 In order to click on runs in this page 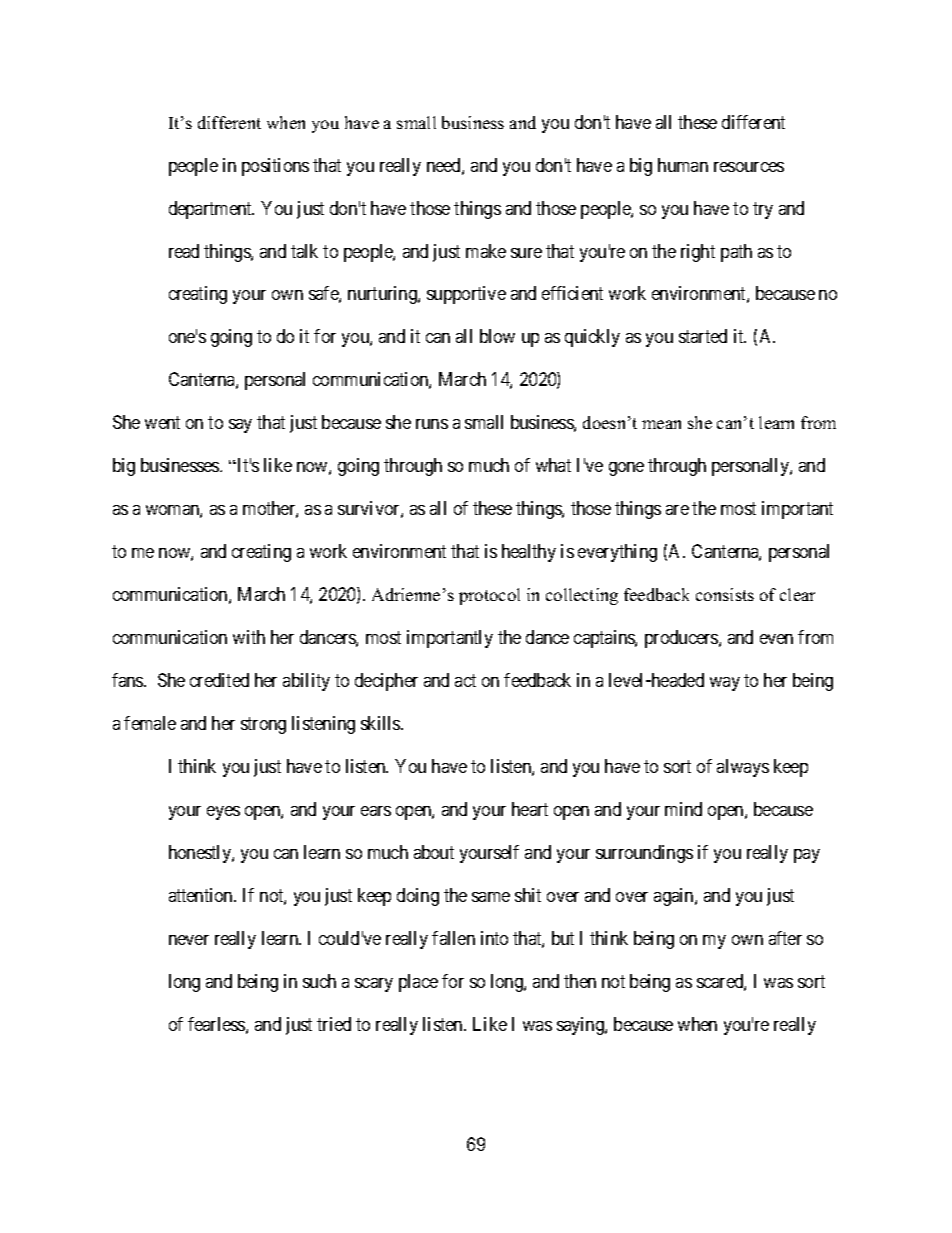, I will do `click(432, 424)`.
